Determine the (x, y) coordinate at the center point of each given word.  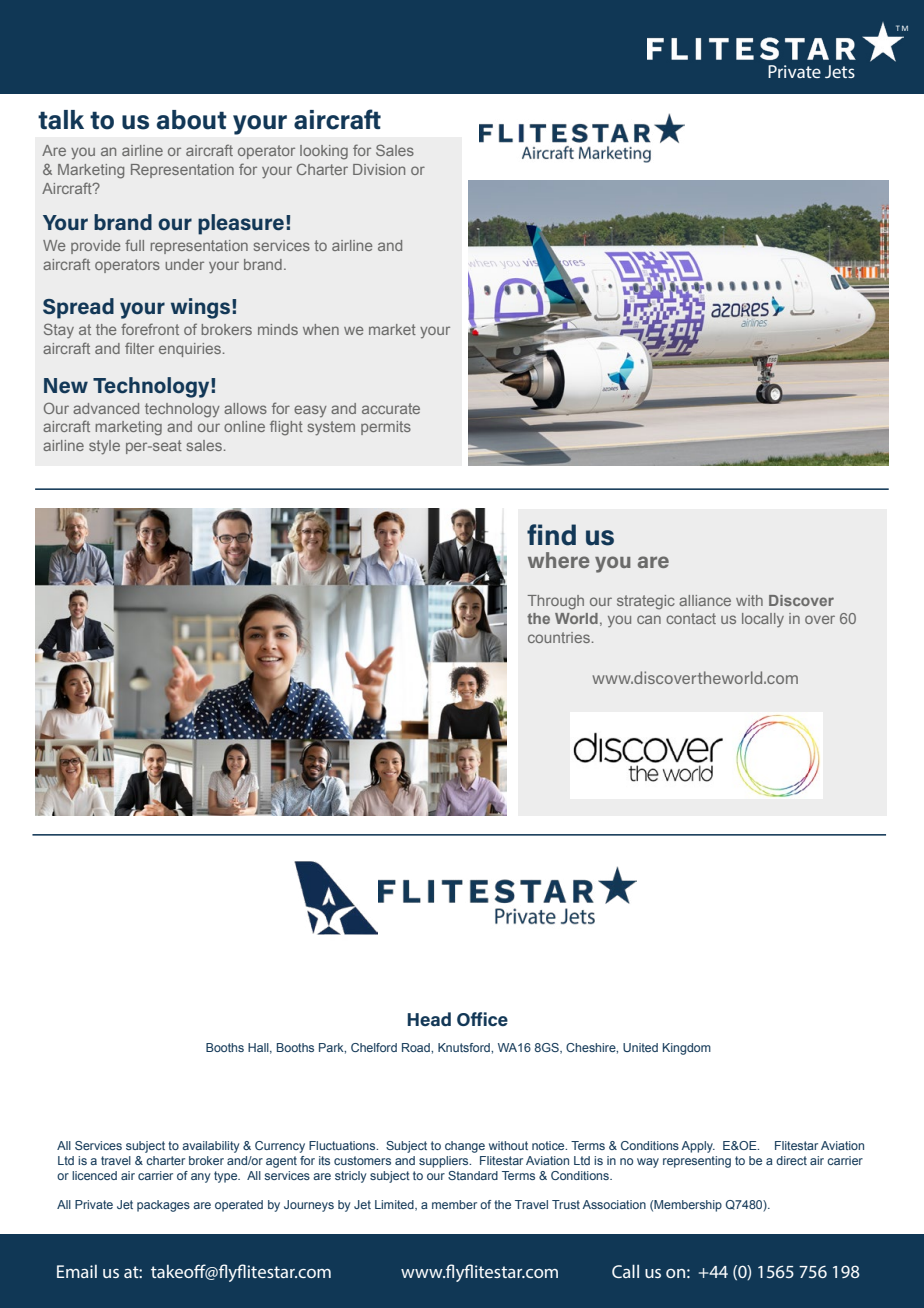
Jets (840, 71)
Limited (395, 1205)
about (192, 120)
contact (691, 618)
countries (559, 637)
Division (379, 169)
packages (163, 1206)
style (104, 447)
